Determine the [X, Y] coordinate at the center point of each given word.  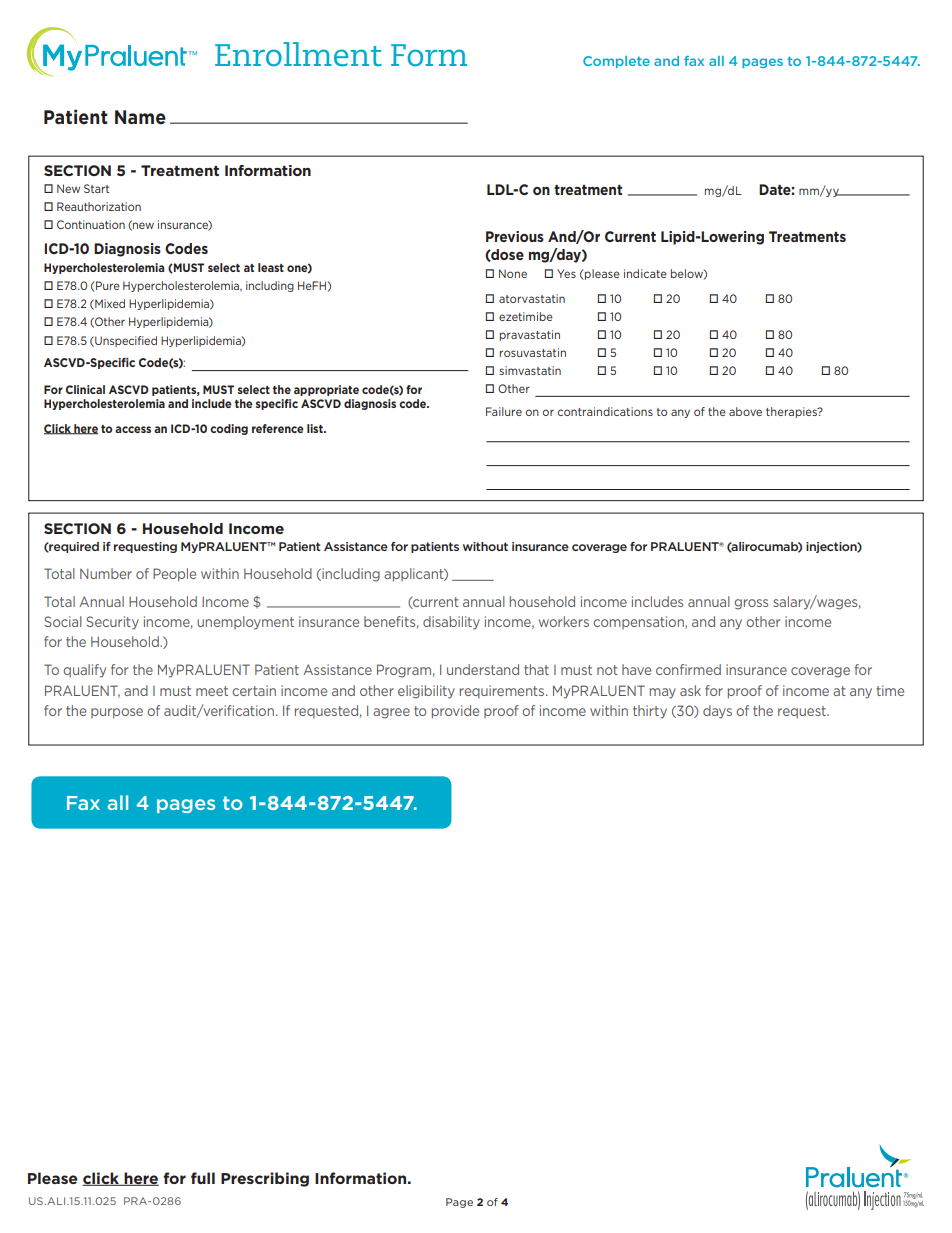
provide [455, 712]
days [717, 712]
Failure [504, 411]
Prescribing [265, 1179]
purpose [117, 713]
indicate [645, 273]
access [133, 429]
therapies [792, 412]
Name [140, 117]
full [203, 1178]
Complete [616, 62]
